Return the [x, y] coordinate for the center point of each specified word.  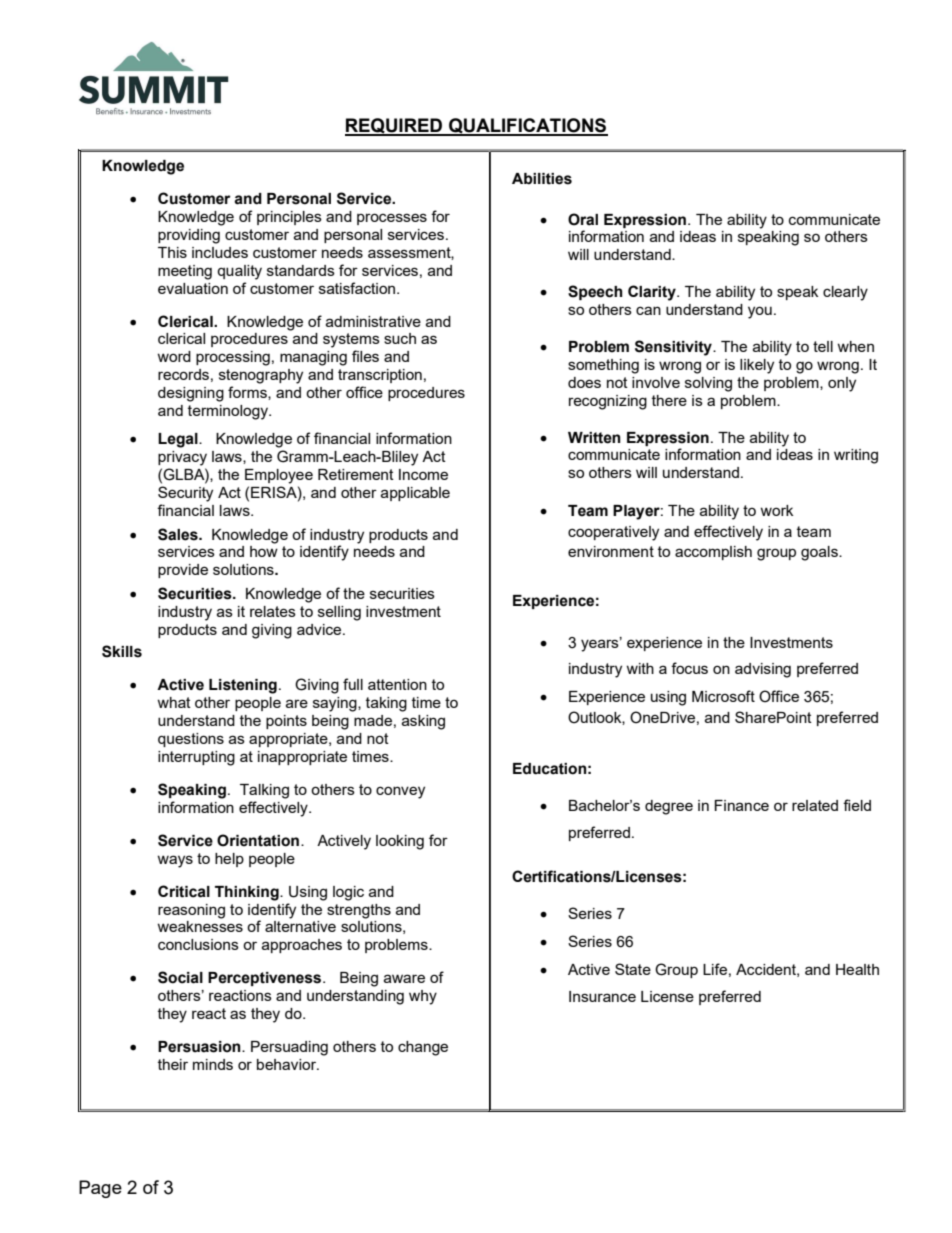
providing [189, 236]
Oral [583, 219]
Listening [243, 686]
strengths [359, 911]
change [423, 1048]
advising [763, 670]
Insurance [602, 996]
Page [100, 1189]
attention [397, 684]
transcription [380, 376]
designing [191, 394]
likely [757, 366]
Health [857, 969]
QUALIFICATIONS [527, 127]
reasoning [191, 911]
